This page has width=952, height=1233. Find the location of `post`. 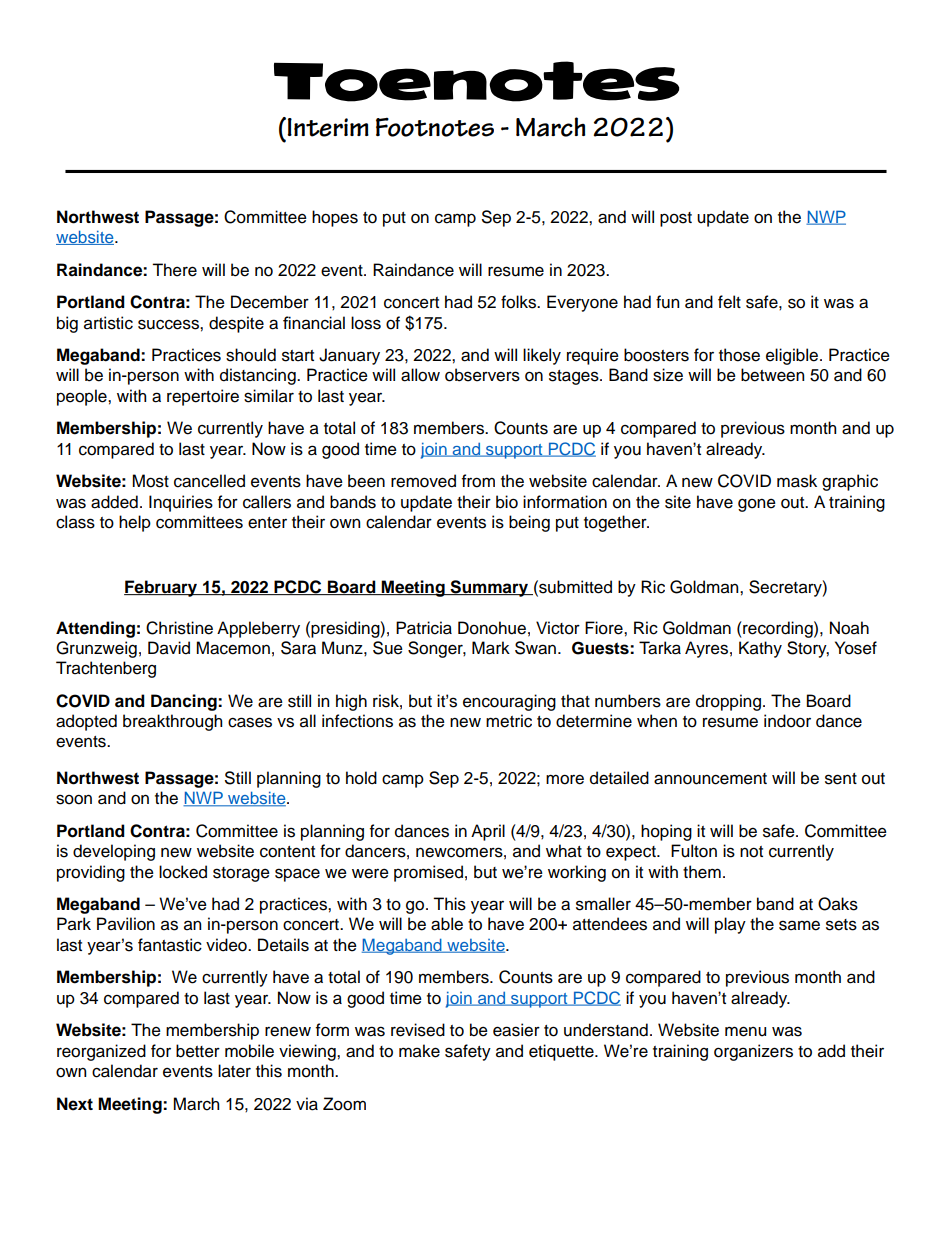

post is located at coordinates (676, 219).
